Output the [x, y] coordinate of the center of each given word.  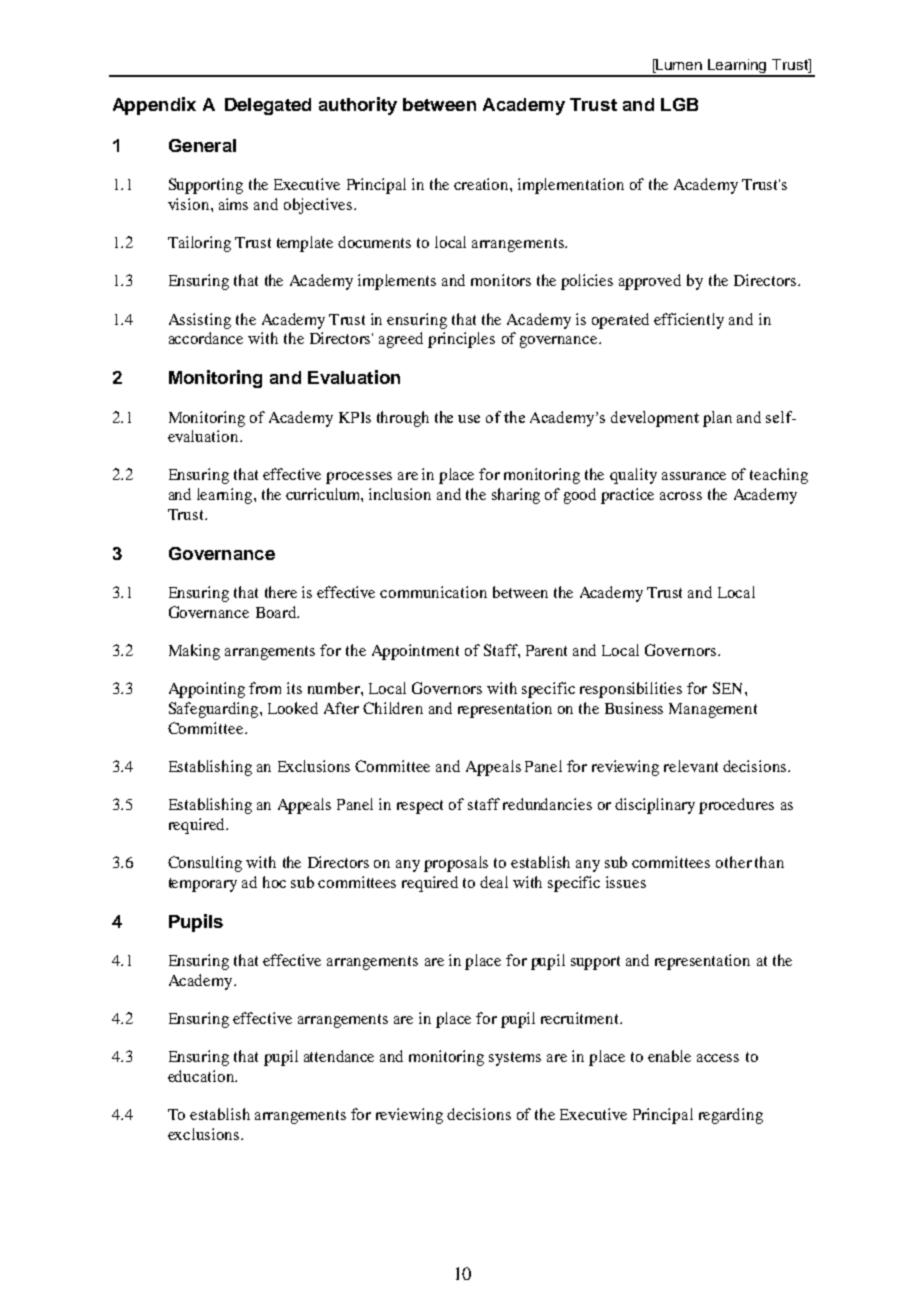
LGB [679, 104]
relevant [691, 766]
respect [420, 807]
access [718, 1058]
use [469, 419]
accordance [206, 338]
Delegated [268, 106]
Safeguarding [215, 710]
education [202, 1076]
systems [515, 1059]
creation [482, 184]
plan [717, 419]
